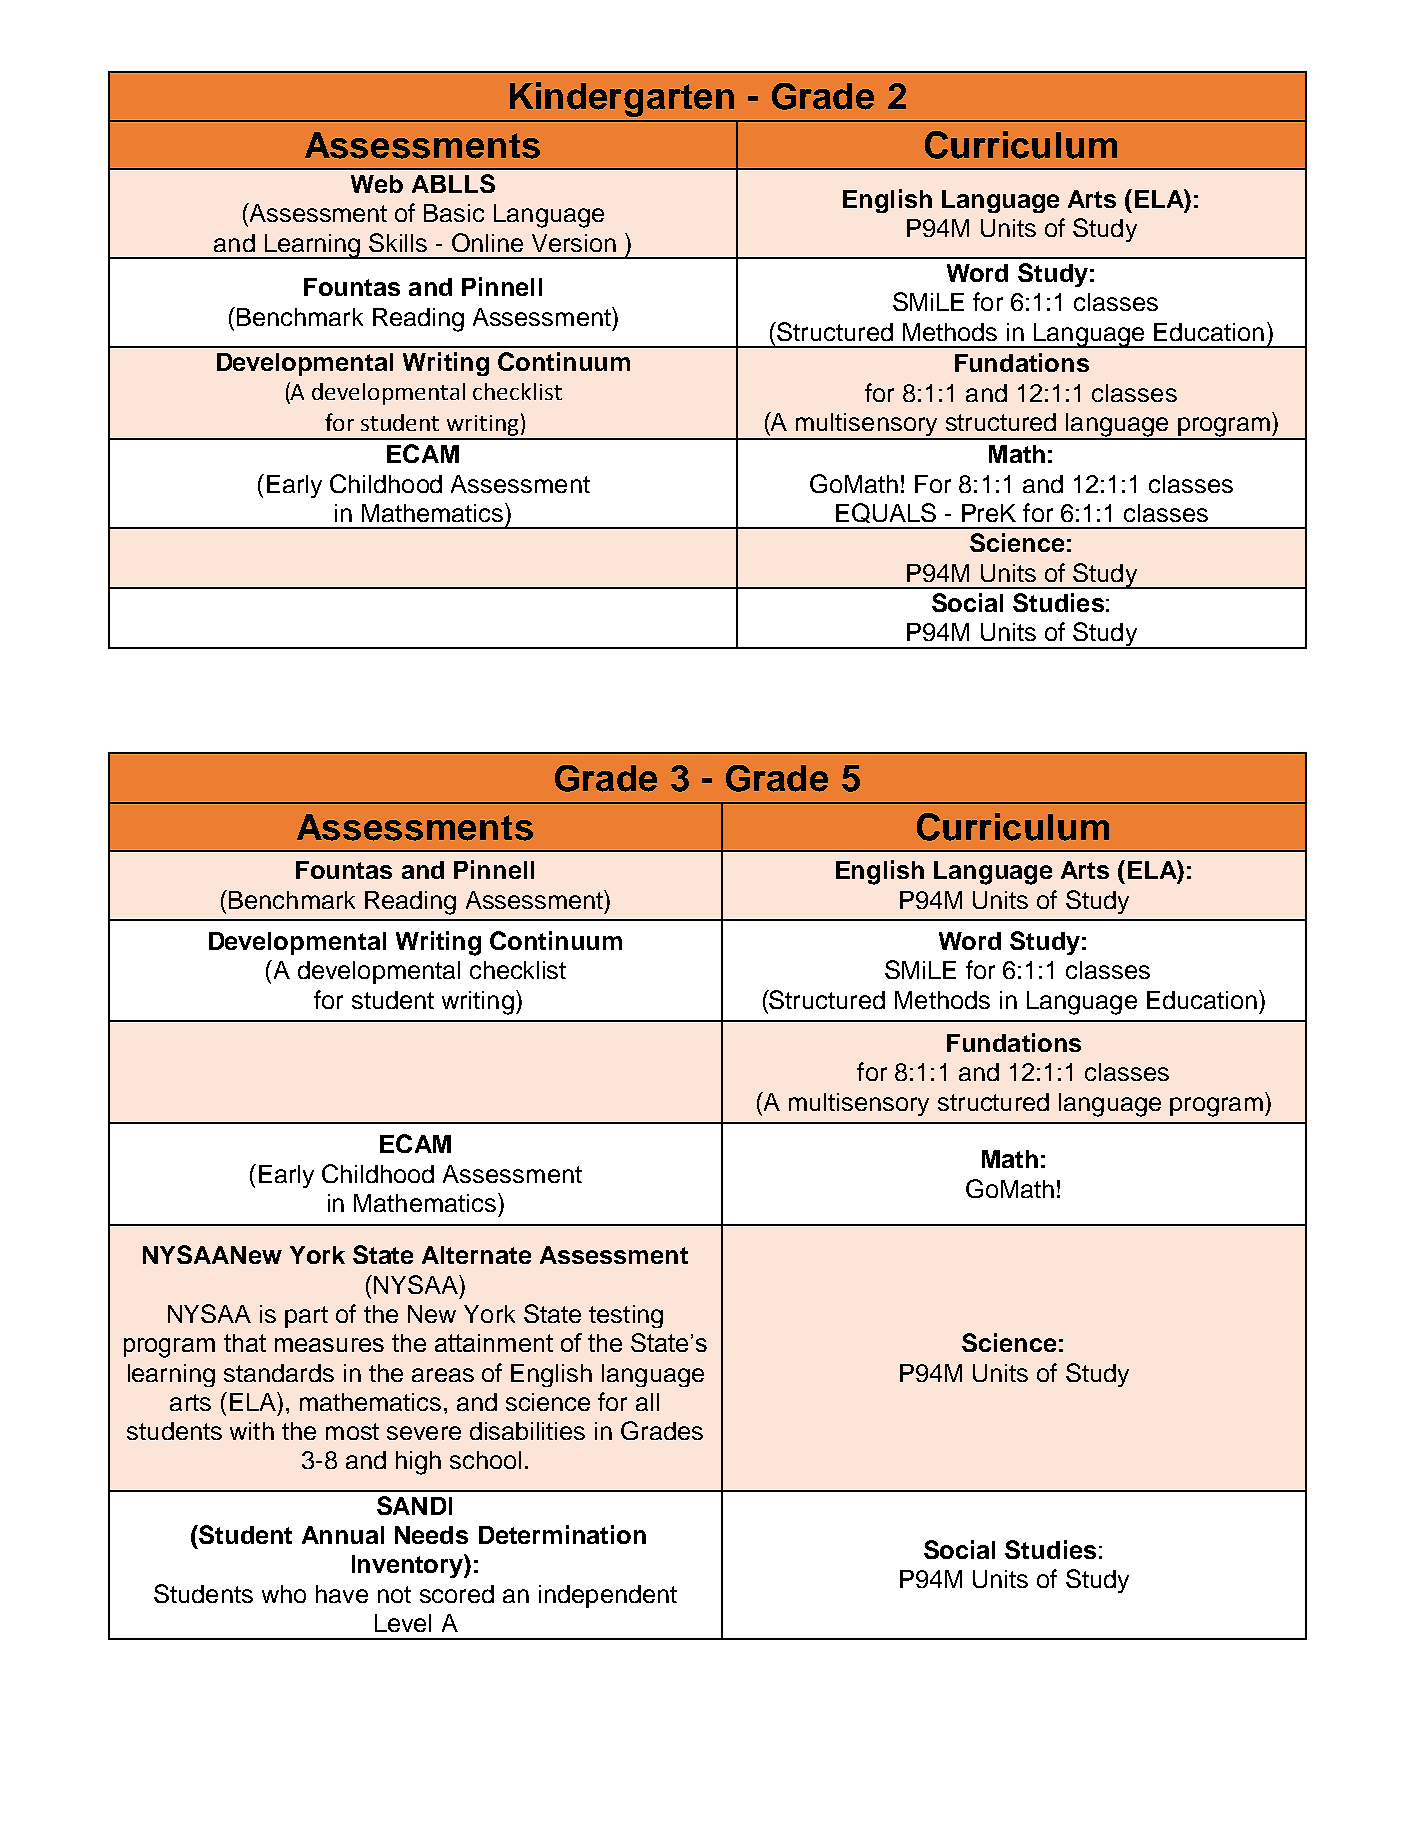 Image resolution: width=1414 pixels, height=1830 pixels. Describe the element at coordinates (608, 1596) in the document. I see `independent` at that location.
